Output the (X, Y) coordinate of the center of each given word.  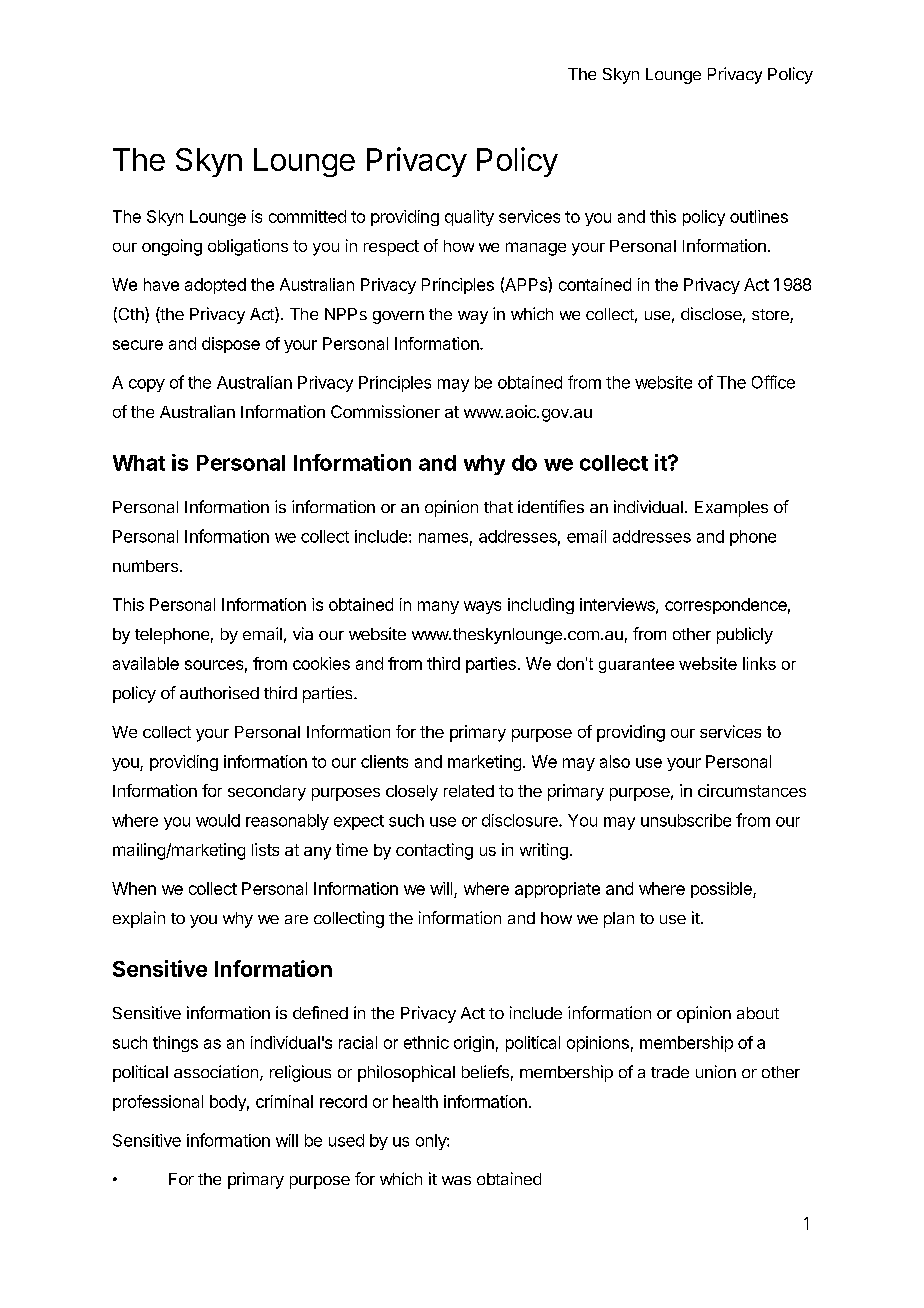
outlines (759, 216)
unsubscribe (686, 820)
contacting (434, 851)
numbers (145, 566)
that (498, 507)
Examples (731, 509)
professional (158, 1103)
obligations (248, 247)
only (432, 1142)
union (716, 1071)
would (218, 820)
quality (469, 218)
